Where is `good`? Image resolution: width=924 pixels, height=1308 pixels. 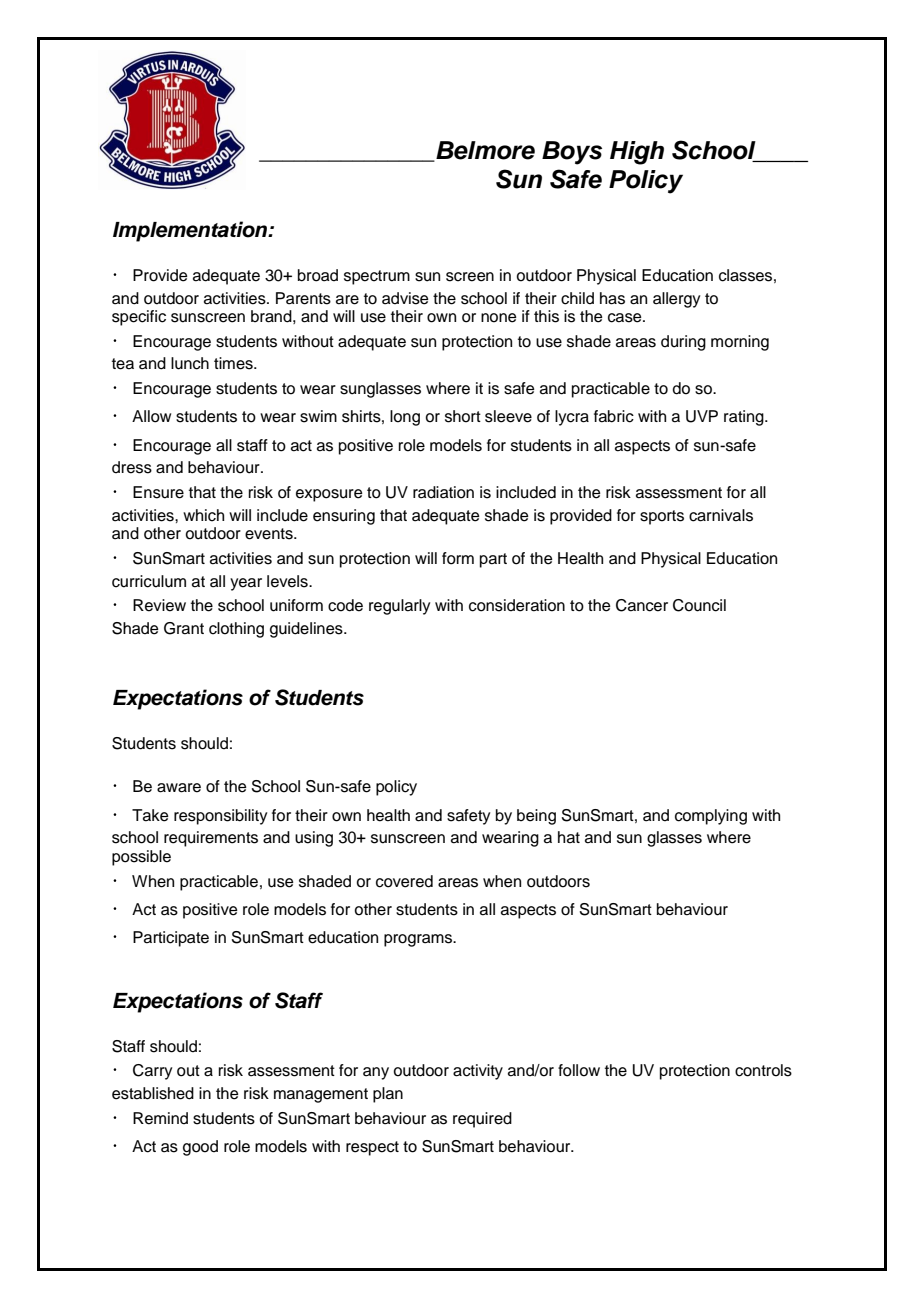 good is located at coordinates (200, 1148).
